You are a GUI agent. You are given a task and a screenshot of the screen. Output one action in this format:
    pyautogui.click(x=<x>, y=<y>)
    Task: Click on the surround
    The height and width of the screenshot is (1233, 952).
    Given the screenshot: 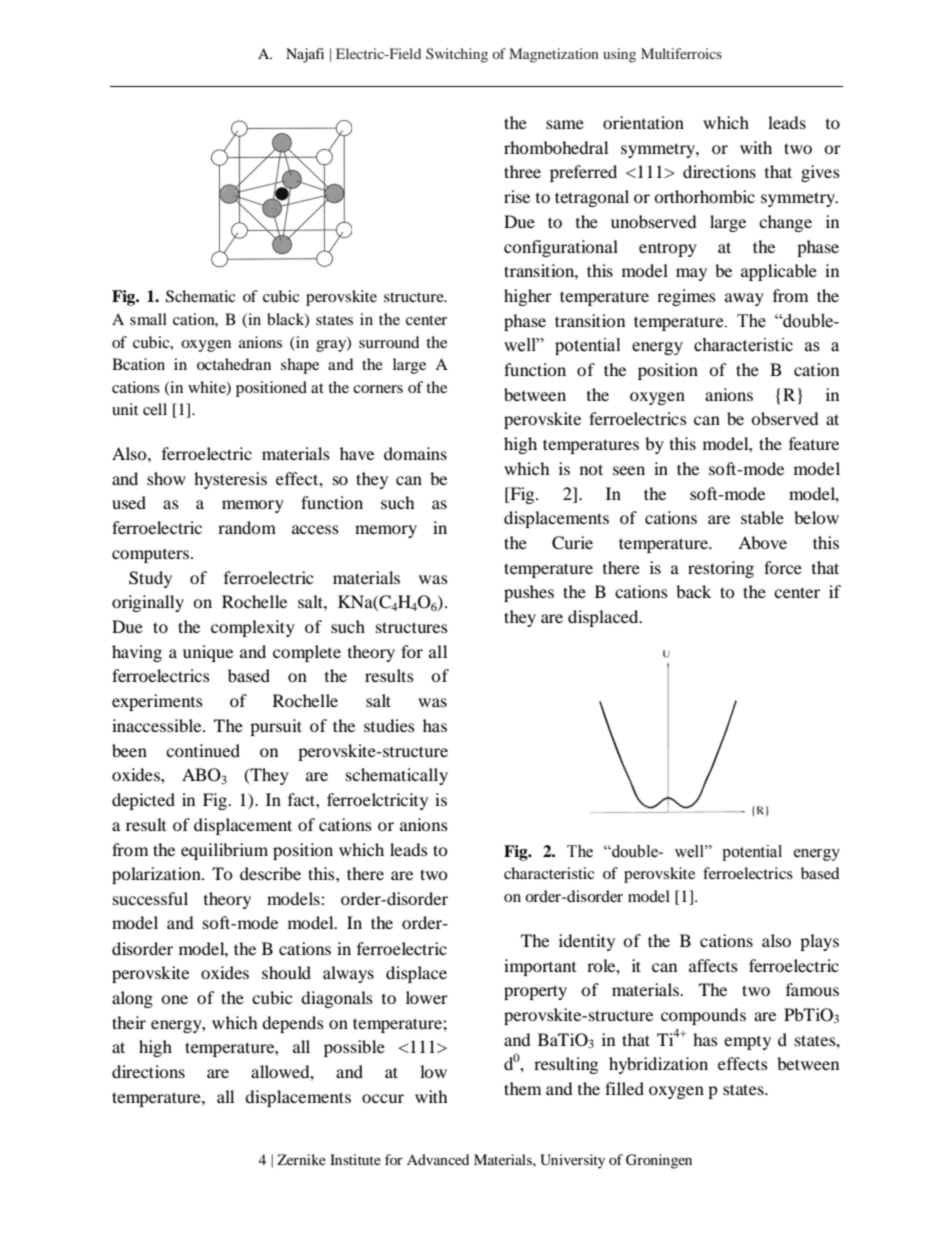 What is the action you would take?
    pyautogui.click(x=389, y=342)
